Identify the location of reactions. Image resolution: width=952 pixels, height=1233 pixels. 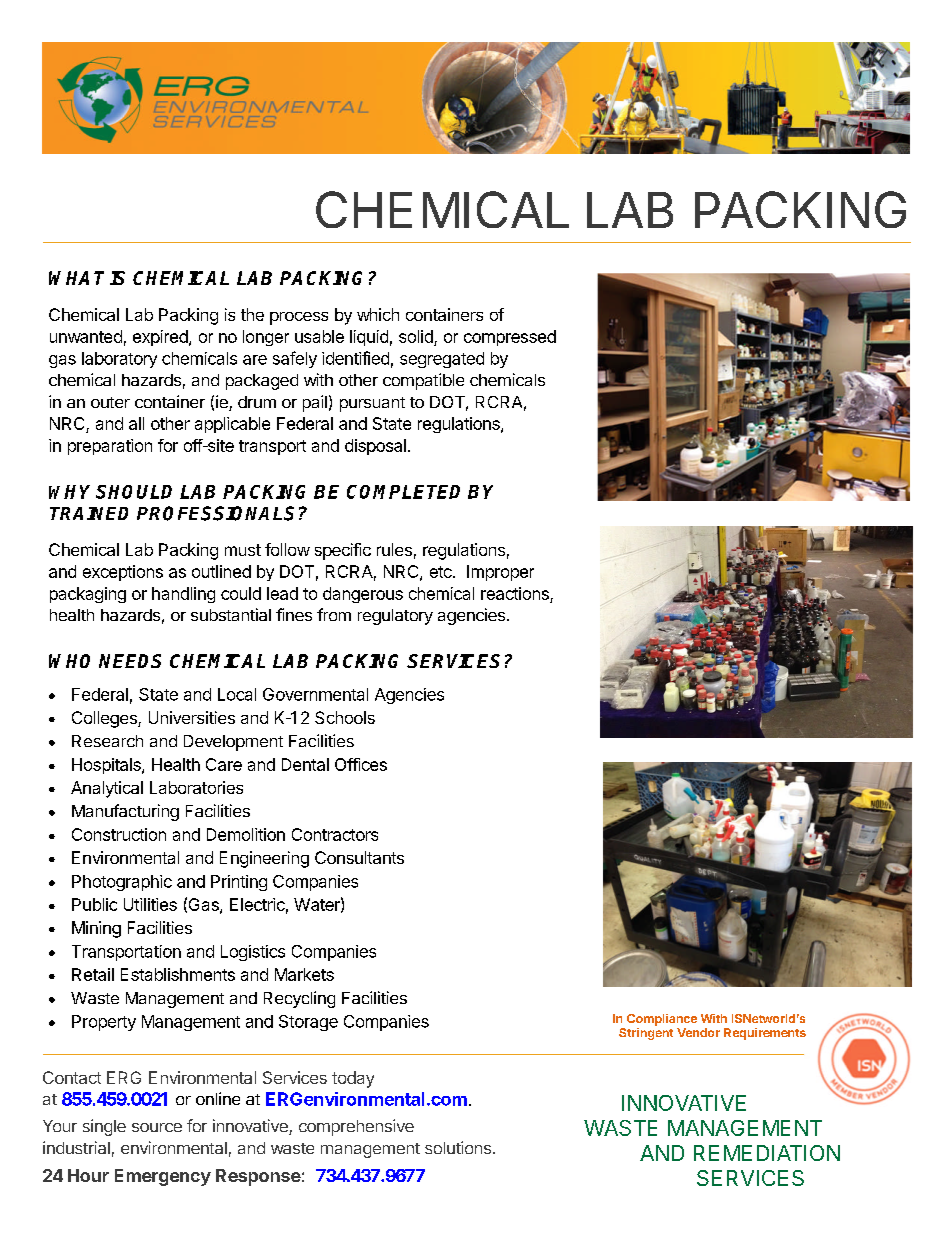
(515, 593).
